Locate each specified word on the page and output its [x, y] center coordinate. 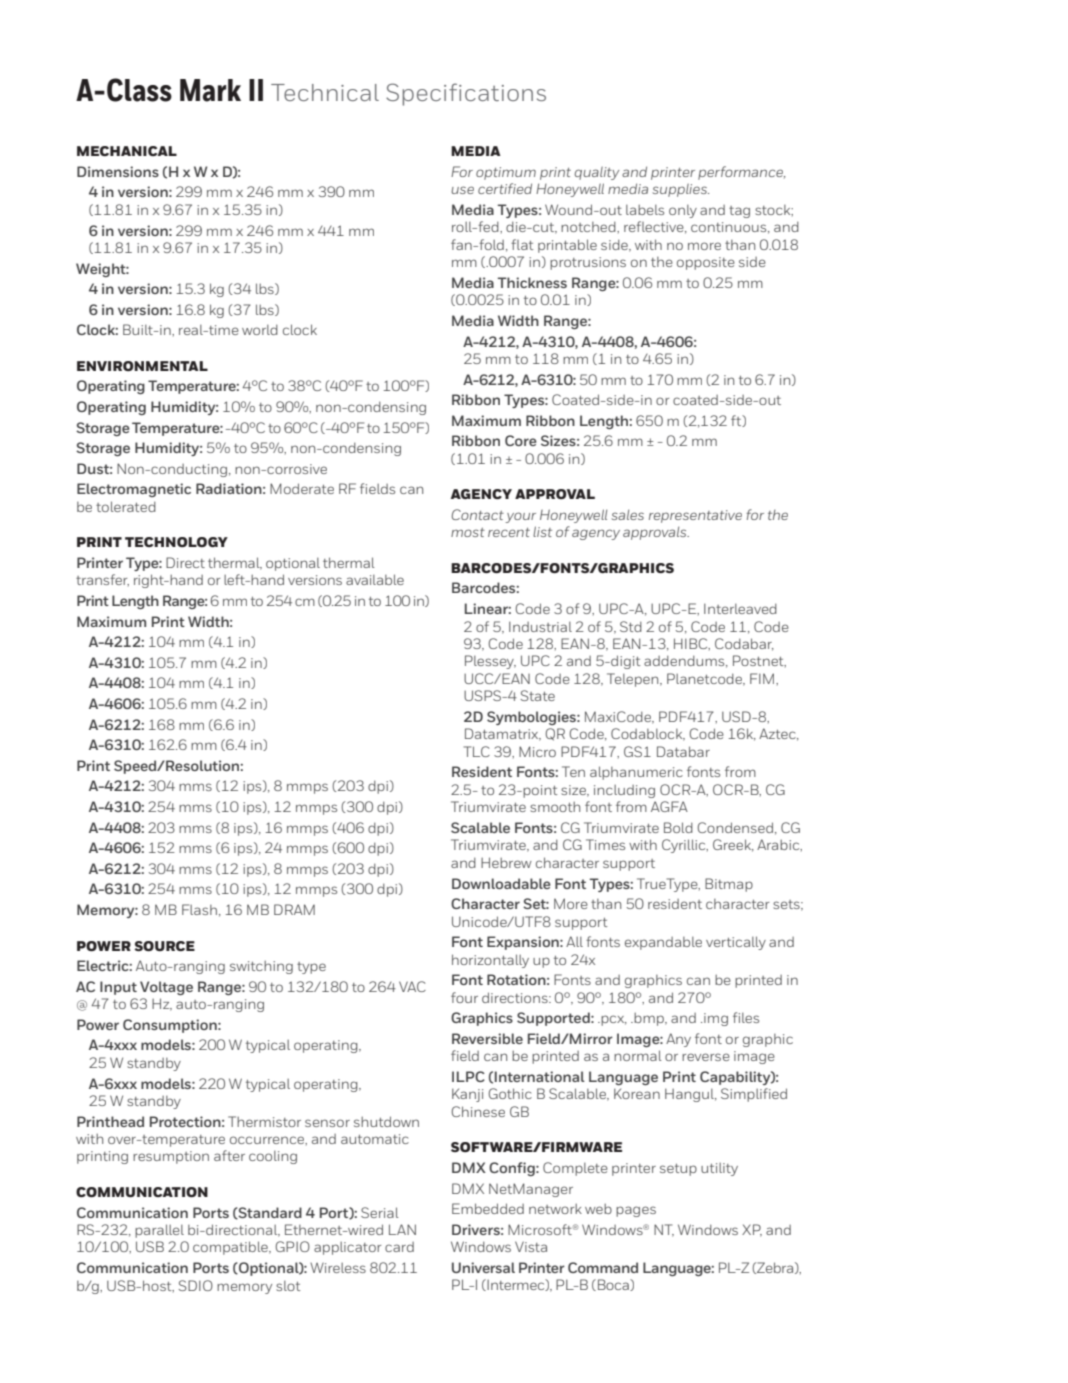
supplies [680, 190]
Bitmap [729, 885]
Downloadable [501, 883]
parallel [159, 1231]
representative [695, 516]
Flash [199, 909]
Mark [210, 90]
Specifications [466, 94]
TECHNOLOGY [176, 542]
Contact [478, 514]
